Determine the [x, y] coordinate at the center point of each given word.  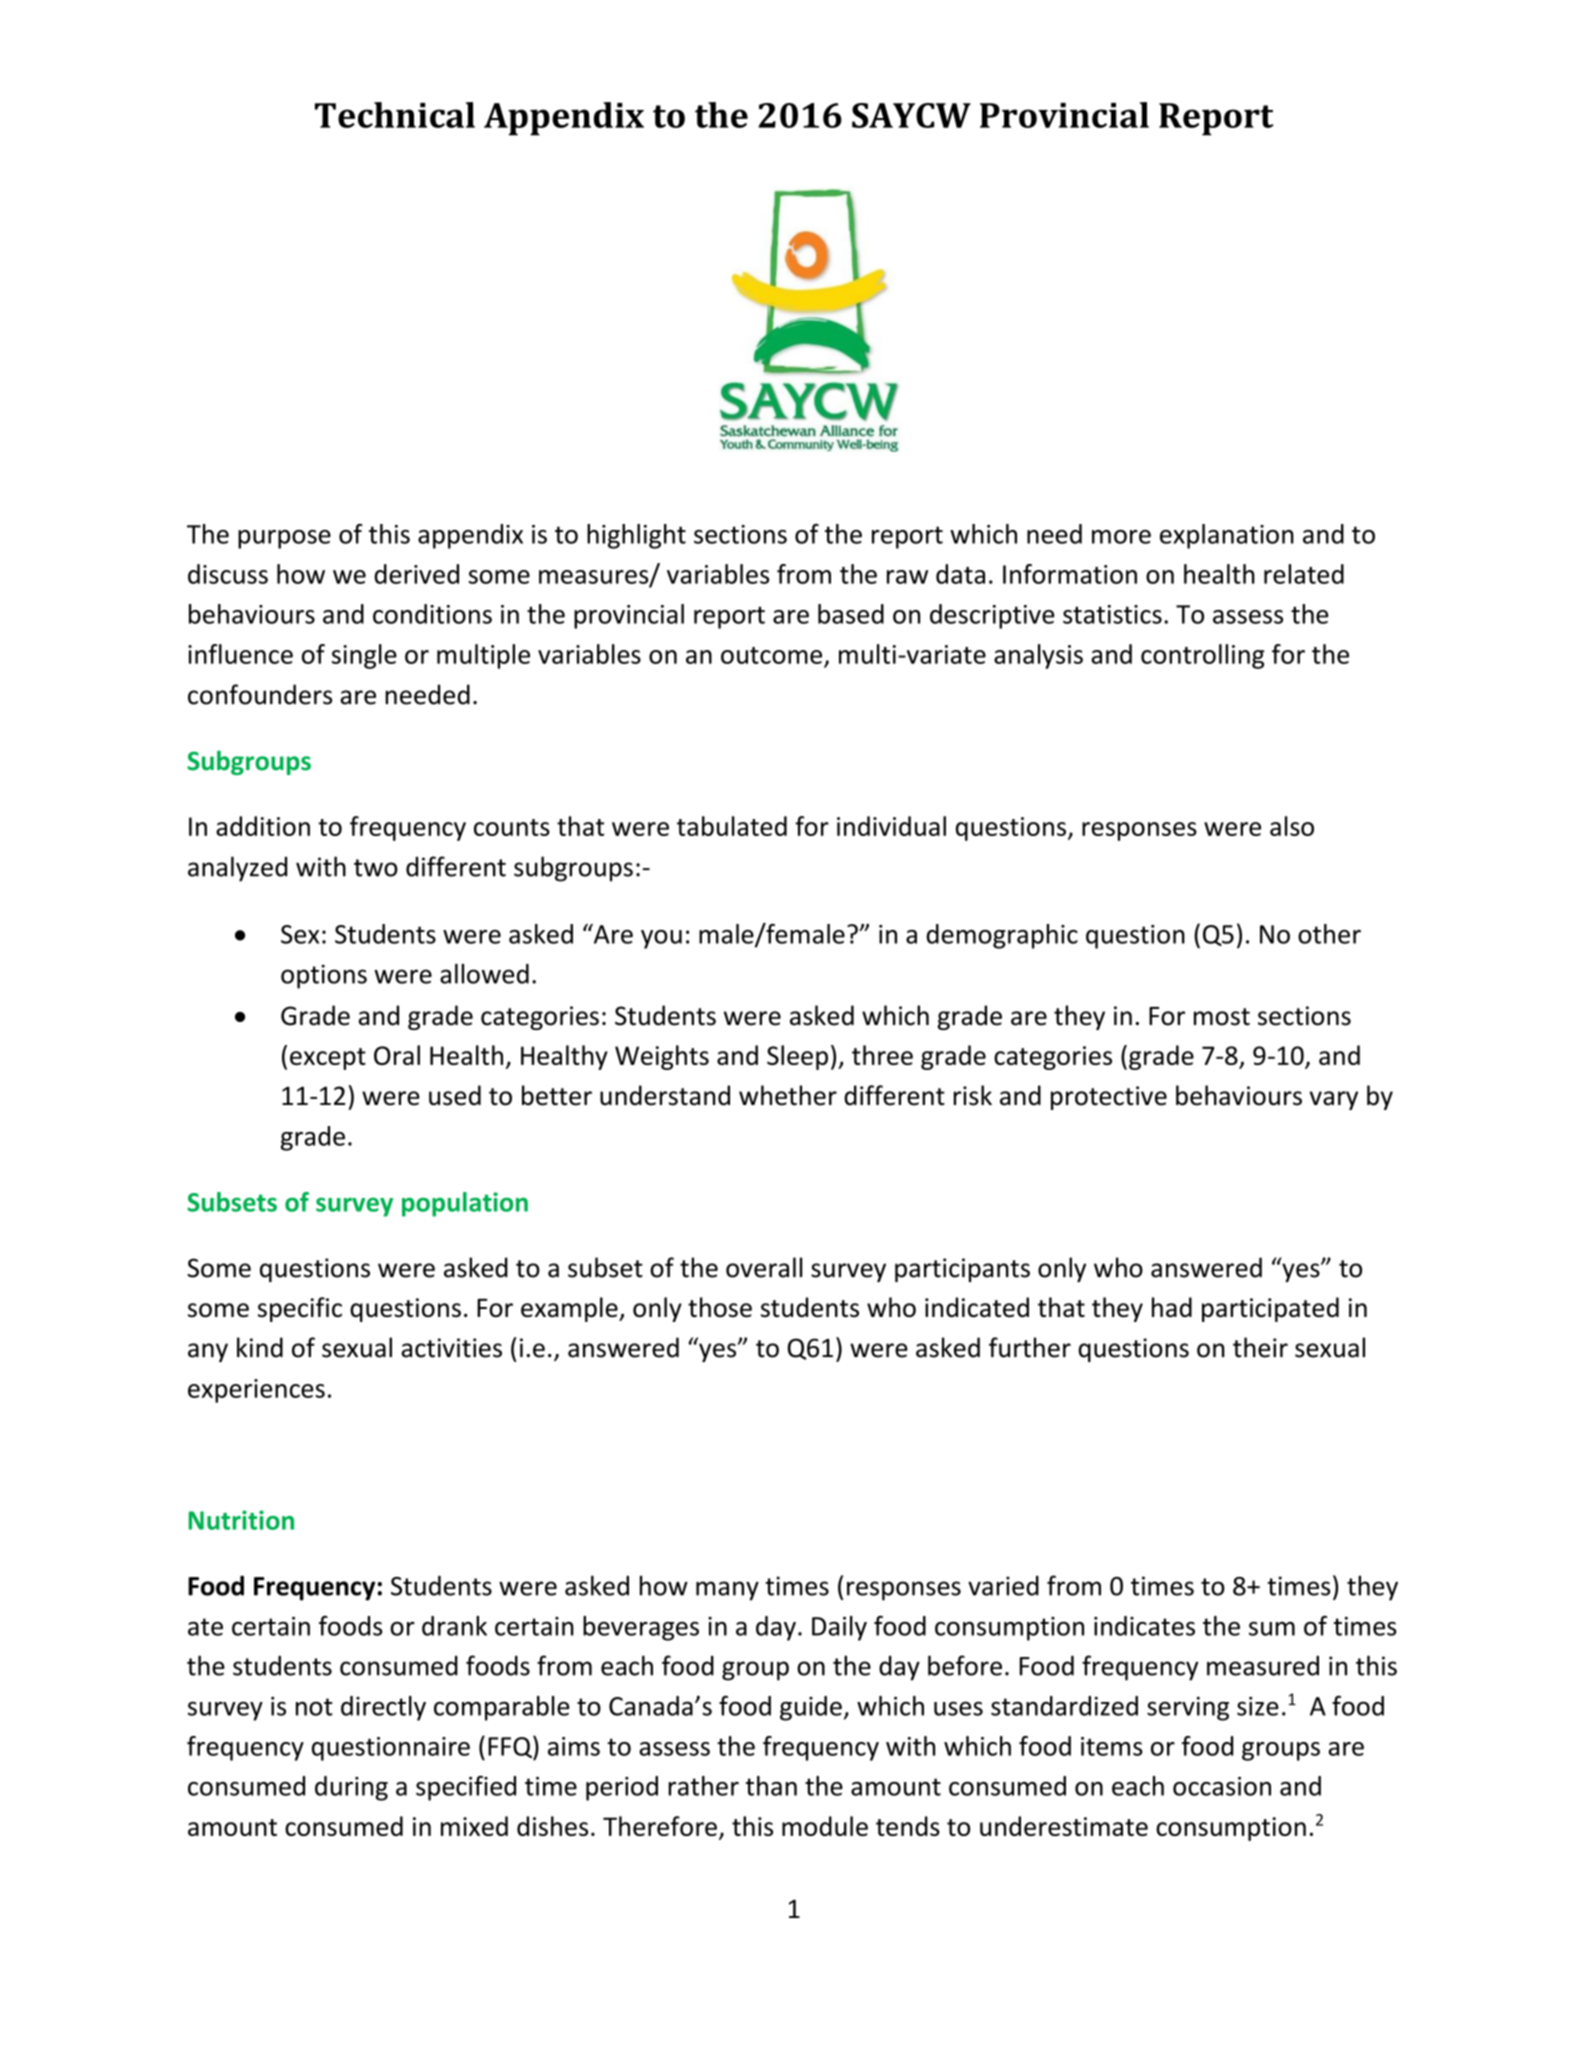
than [771, 1786]
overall [764, 1267]
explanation [1227, 536]
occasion [1222, 1786]
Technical [395, 115]
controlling [1203, 656]
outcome [771, 655]
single [364, 656]
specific [300, 1309]
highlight [636, 536]
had [1172, 1307]
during [351, 1788]
